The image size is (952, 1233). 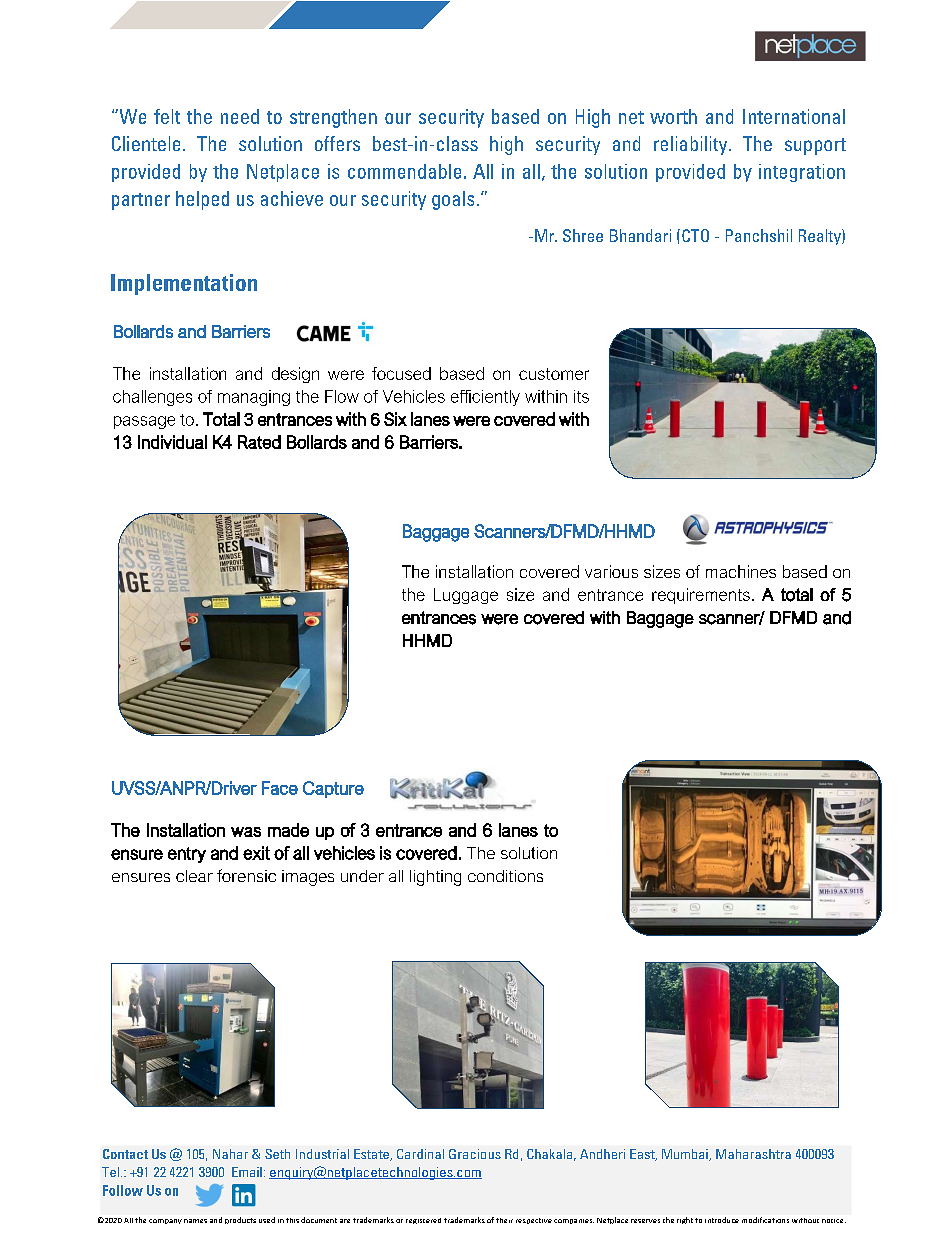 What do you see at coordinates (692, 145) in the screenshot?
I see `reliability` at bounding box center [692, 145].
